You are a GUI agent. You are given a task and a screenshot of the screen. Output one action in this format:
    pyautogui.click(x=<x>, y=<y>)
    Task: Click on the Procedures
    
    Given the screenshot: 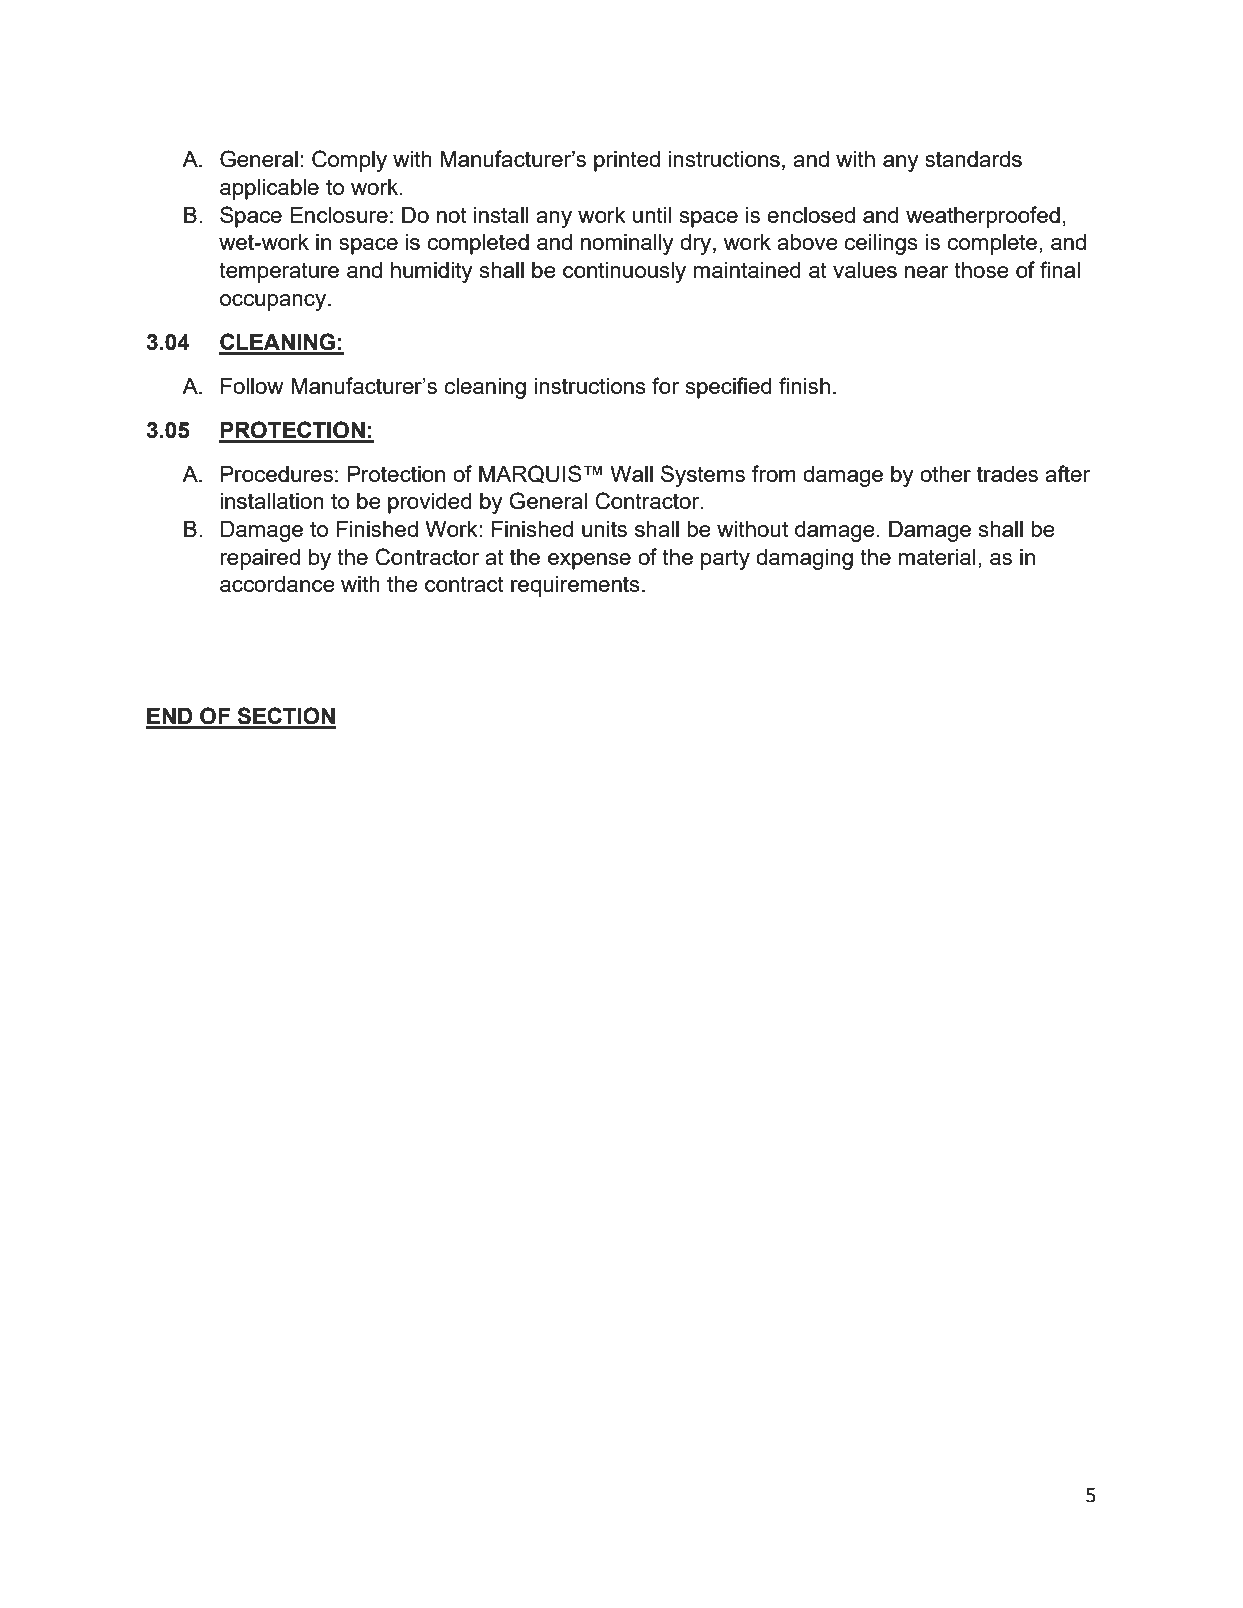 What is the action you would take?
    pyautogui.click(x=277, y=474)
